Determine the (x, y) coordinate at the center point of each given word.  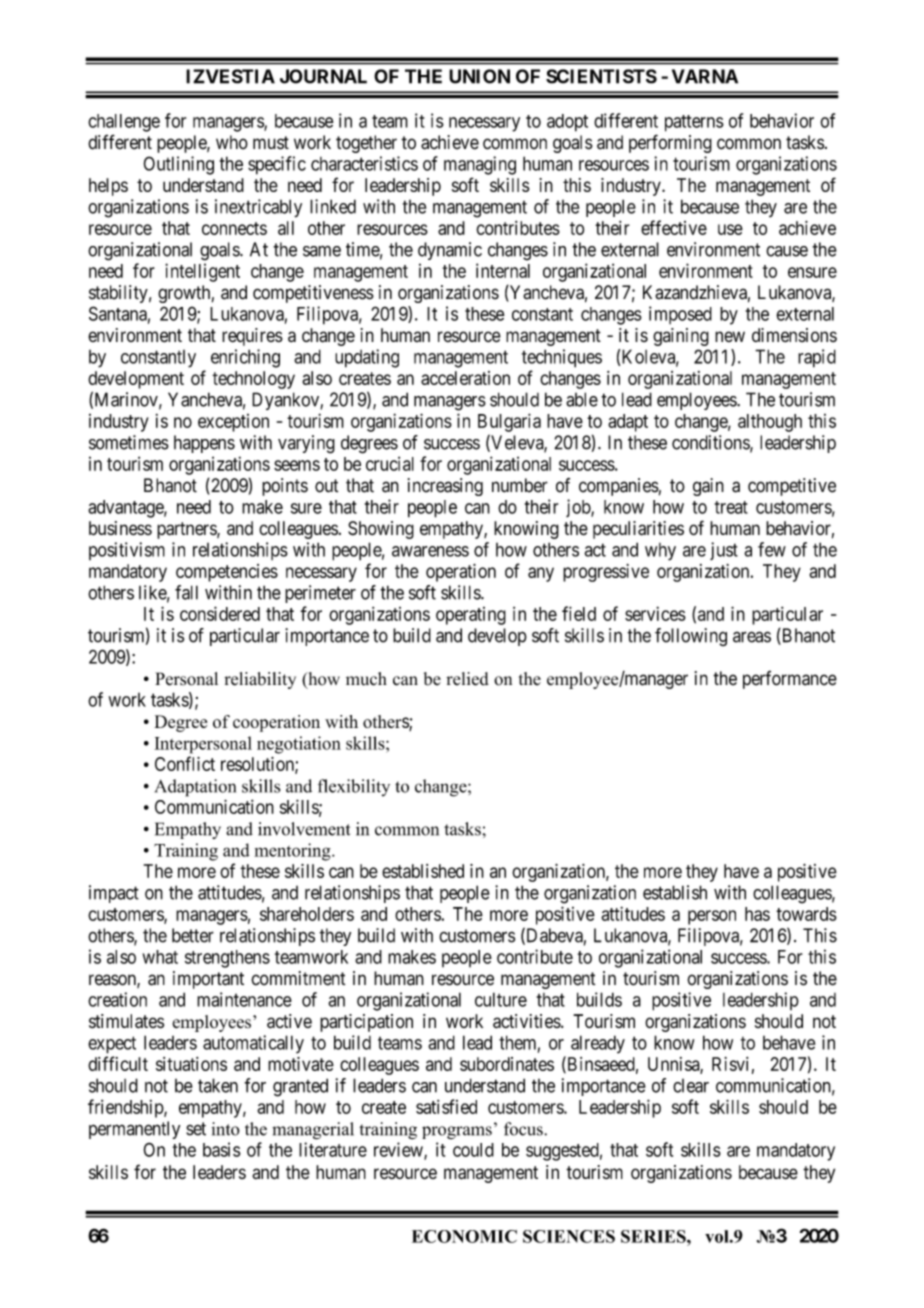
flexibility (354, 787)
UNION (479, 76)
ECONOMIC (464, 1236)
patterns (694, 123)
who (232, 142)
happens (204, 444)
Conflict (185, 763)
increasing (445, 487)
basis (222, 1149)
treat (731, 507)
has (757, 914)
